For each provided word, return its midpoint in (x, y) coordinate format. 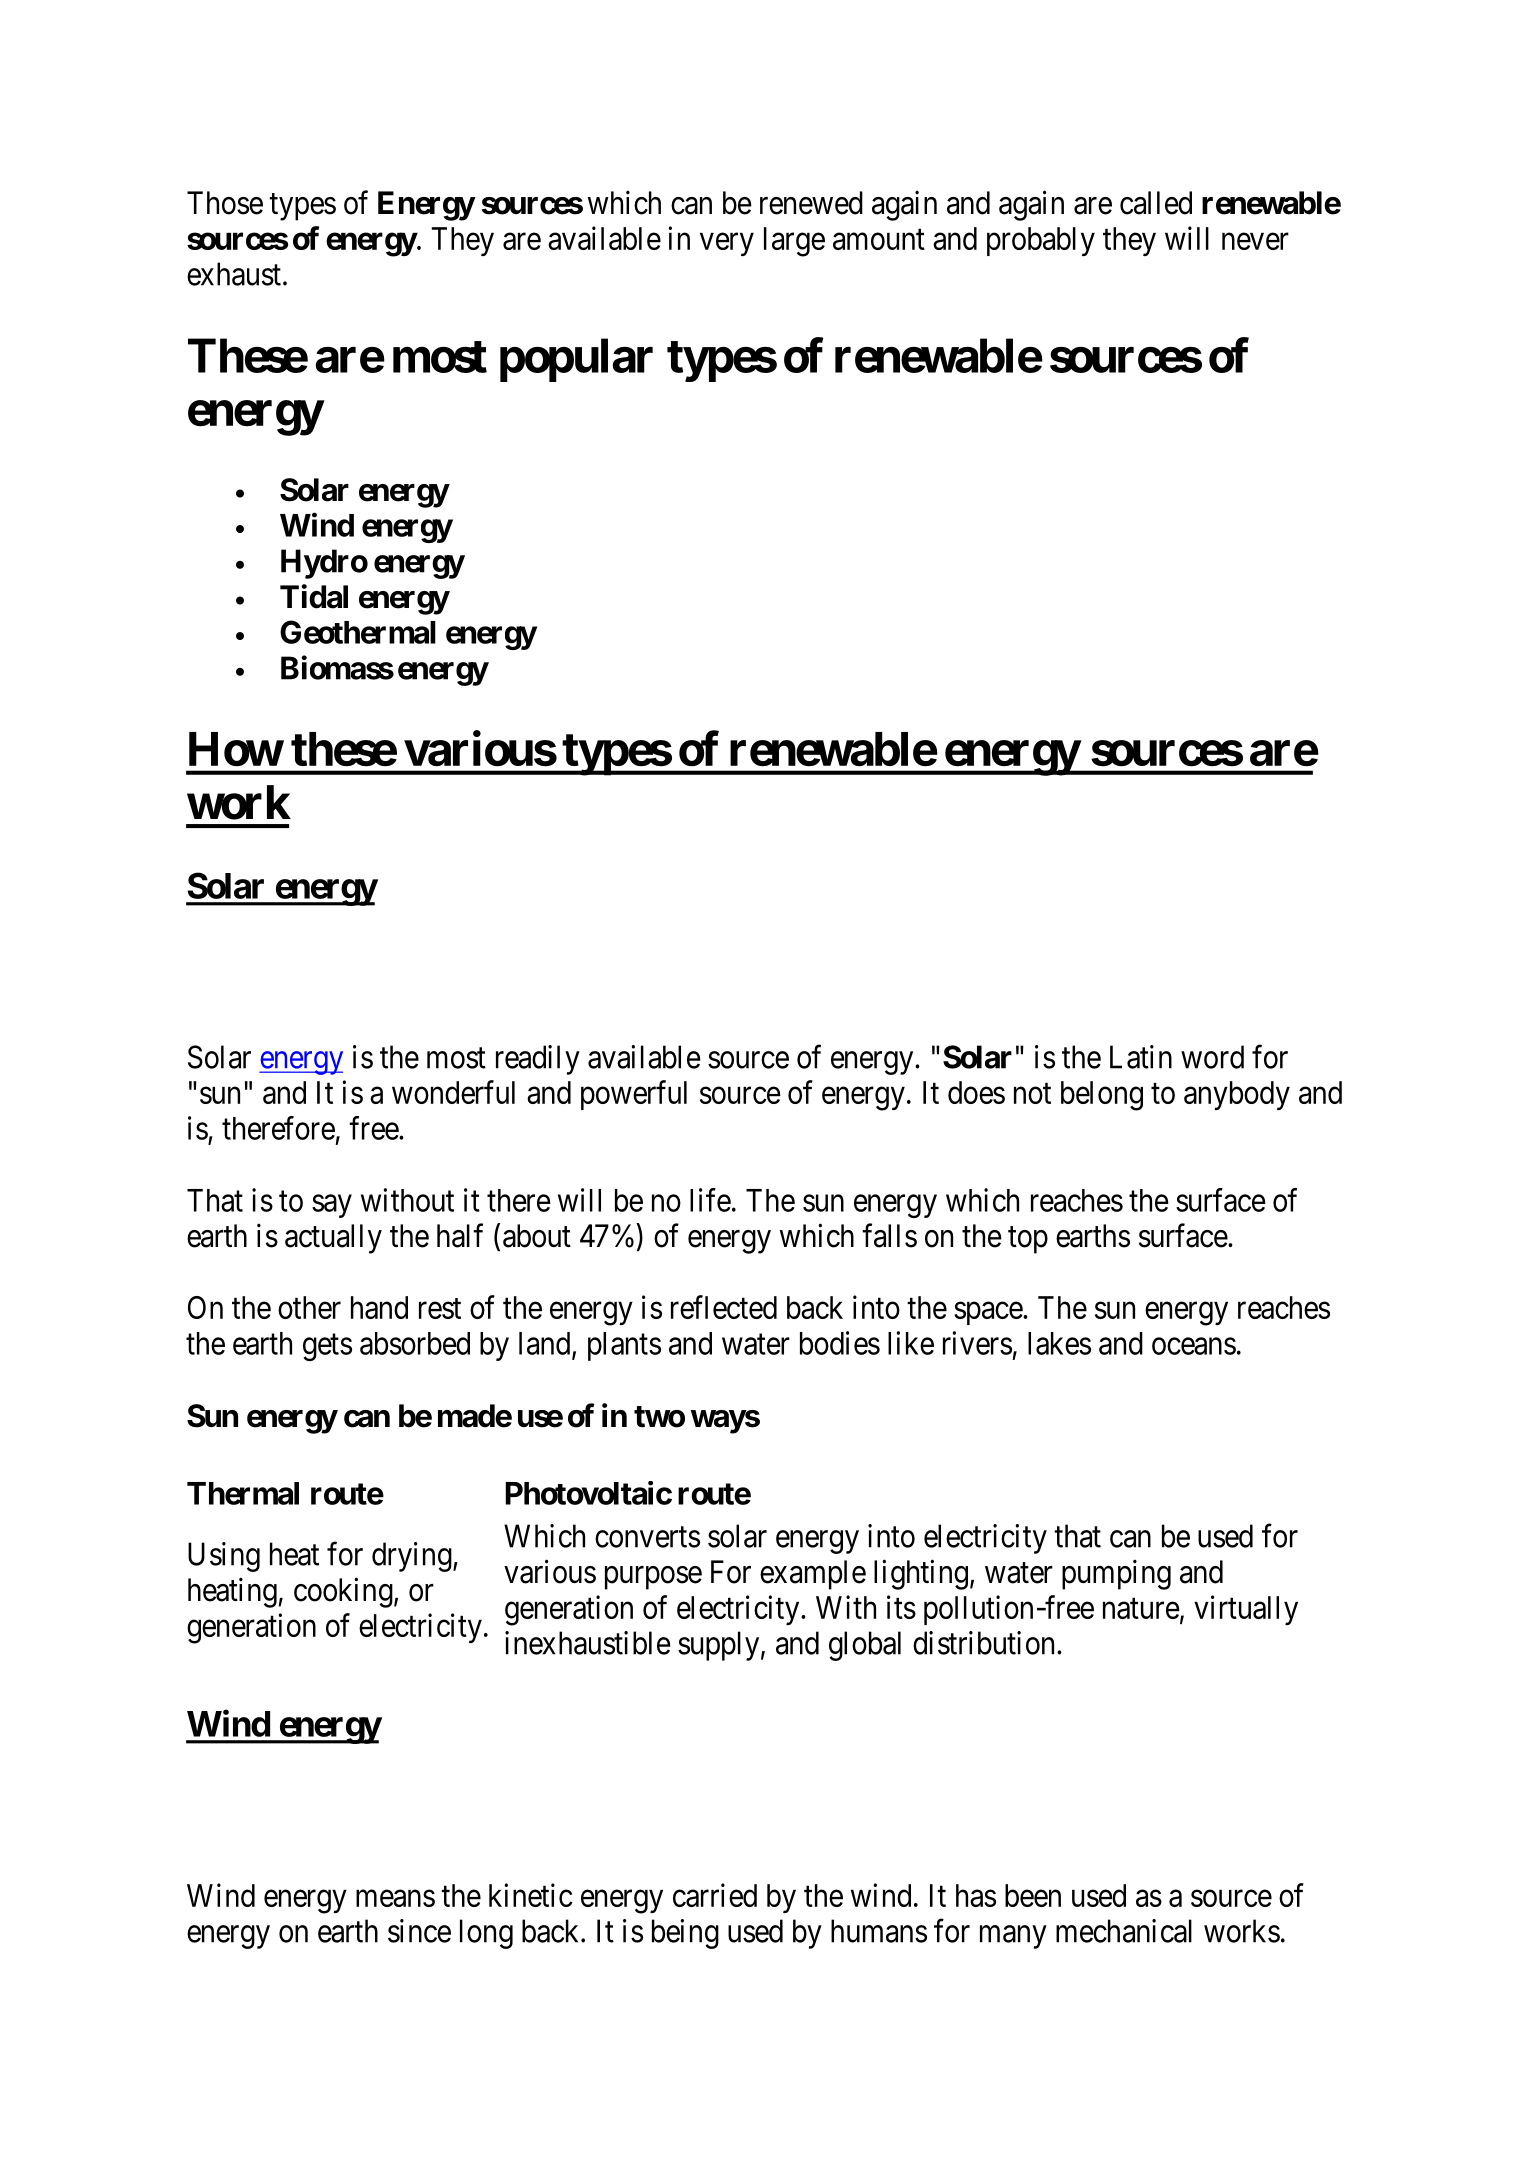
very (727, 244)
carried (715, 1895)
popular (576, 360)
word (1212, 1057)
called (1156, 203)
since (419, 1931)
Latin (1141, 1057)
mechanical (1124, 1931)
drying (413, 1557)
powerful (634, 1095)
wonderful (453, 1092)
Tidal (314, 596)
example (813, 1575)
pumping (1116, 1574)
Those (225, 203)
